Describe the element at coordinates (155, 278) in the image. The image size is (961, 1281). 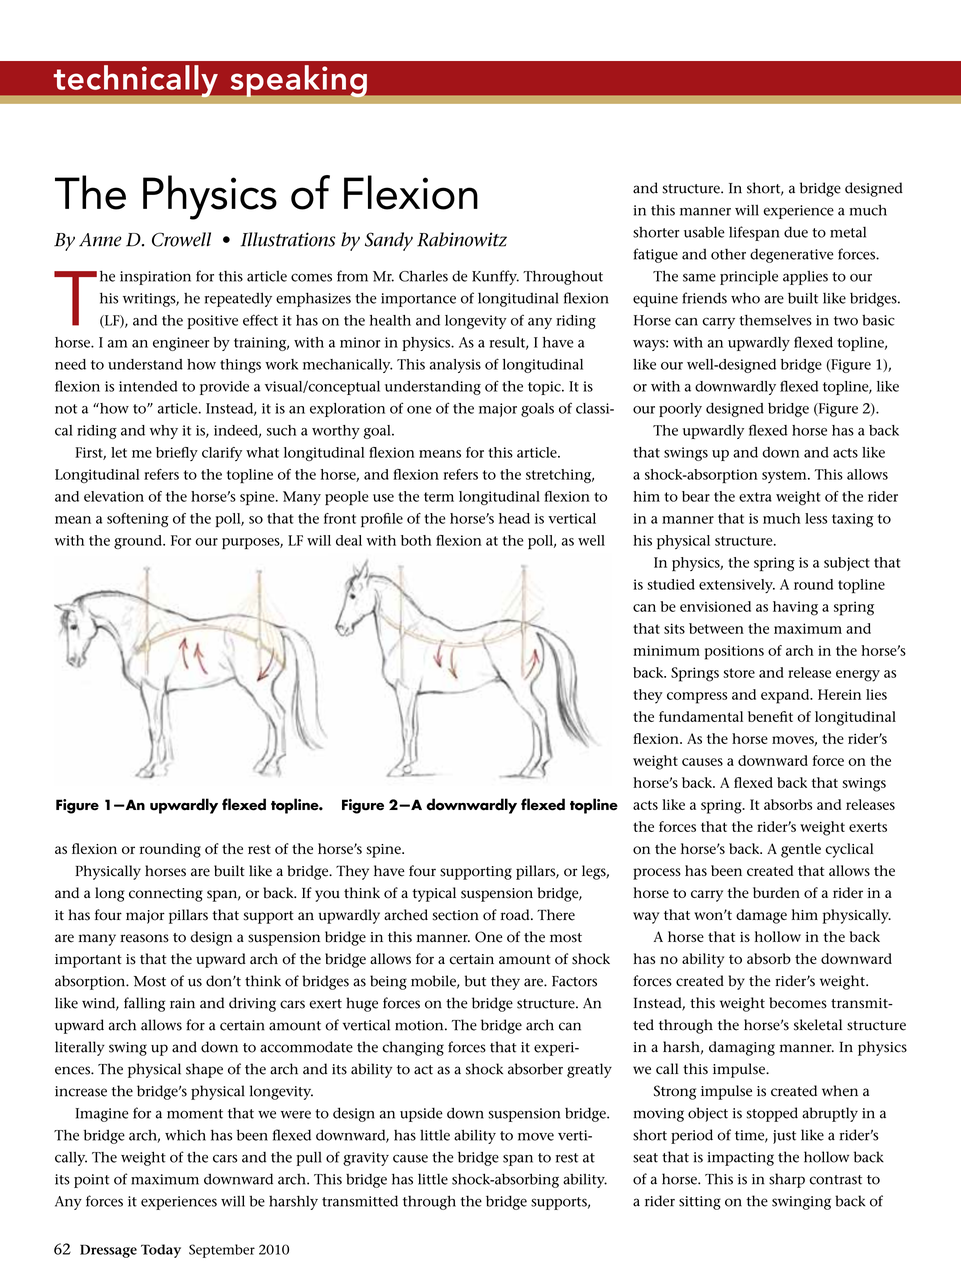
I see `inspiration` at that location.
